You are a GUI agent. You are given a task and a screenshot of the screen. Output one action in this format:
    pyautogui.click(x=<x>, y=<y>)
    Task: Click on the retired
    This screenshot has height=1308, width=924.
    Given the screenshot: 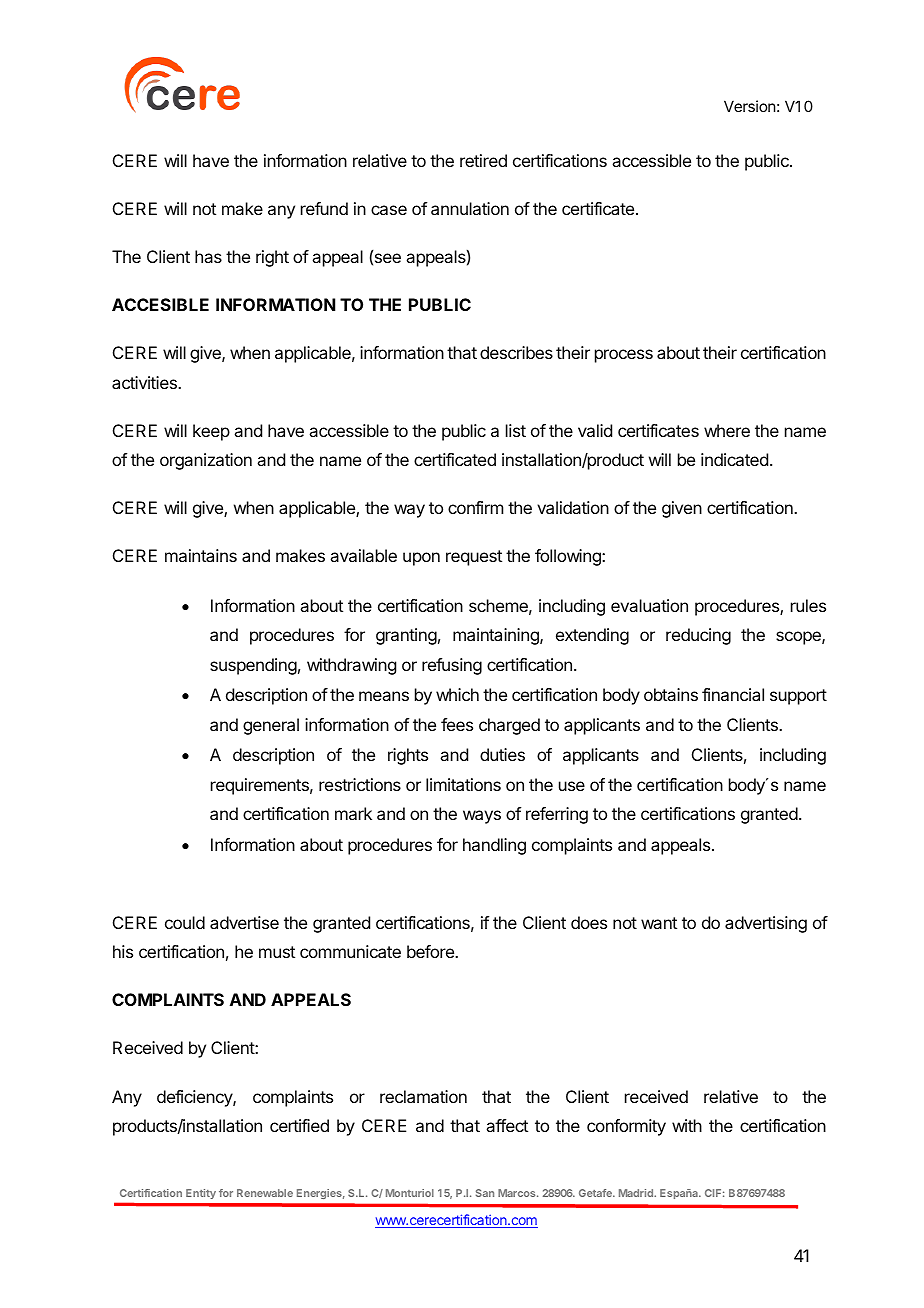 What is the action you would take?
    pyautogui.click(x=483, y=160)
